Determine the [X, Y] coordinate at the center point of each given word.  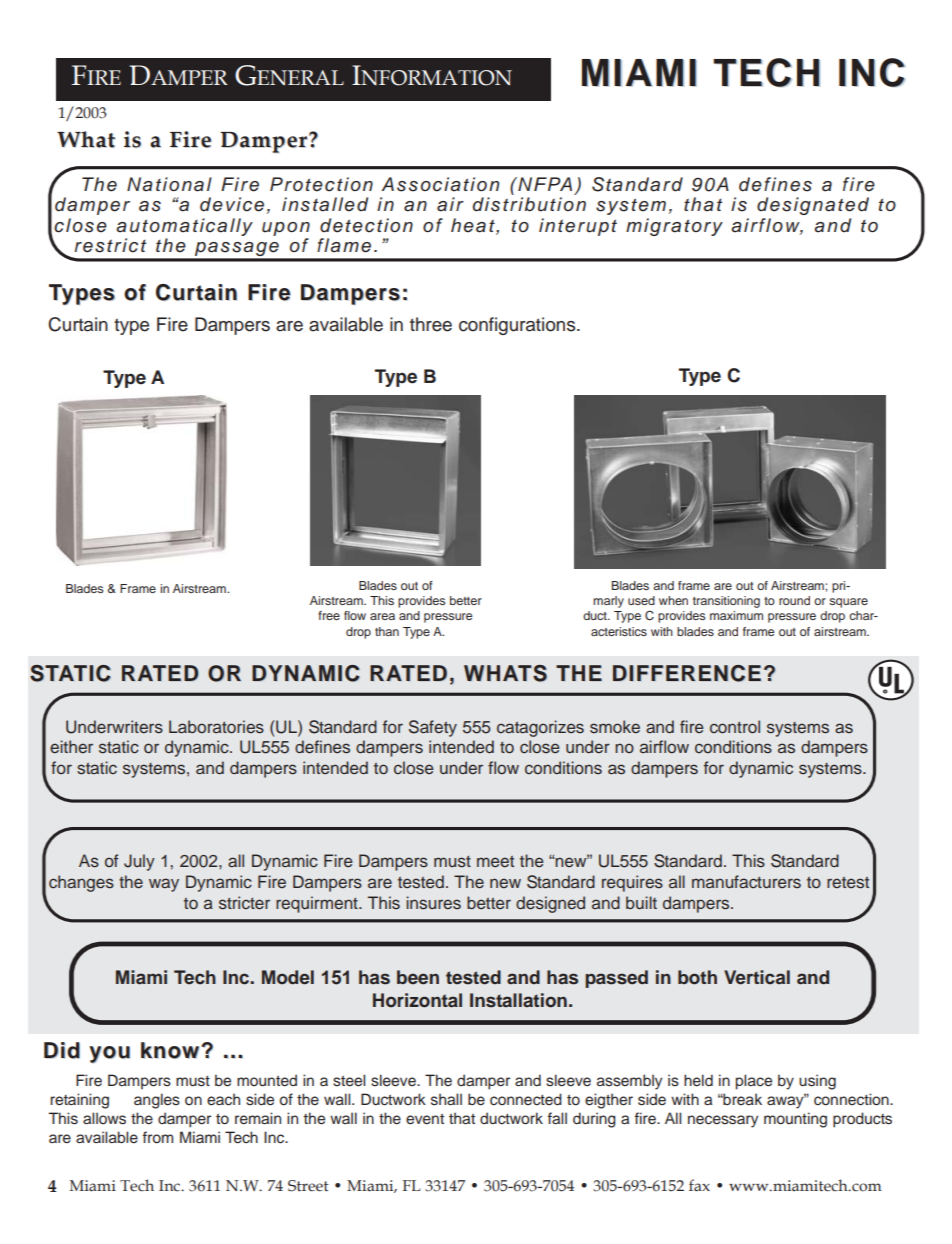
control [735, 726]
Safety [433, 728]
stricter [244, 903]
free [329, 615]
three [431, 324]
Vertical [757, 977]
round [794, 600]
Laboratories [216, 727]
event [425, 1119]
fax [699, 1185]
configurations [518, 326]
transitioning [726, 602]
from [158, 1137]
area [382, 616]
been [418, 977]
